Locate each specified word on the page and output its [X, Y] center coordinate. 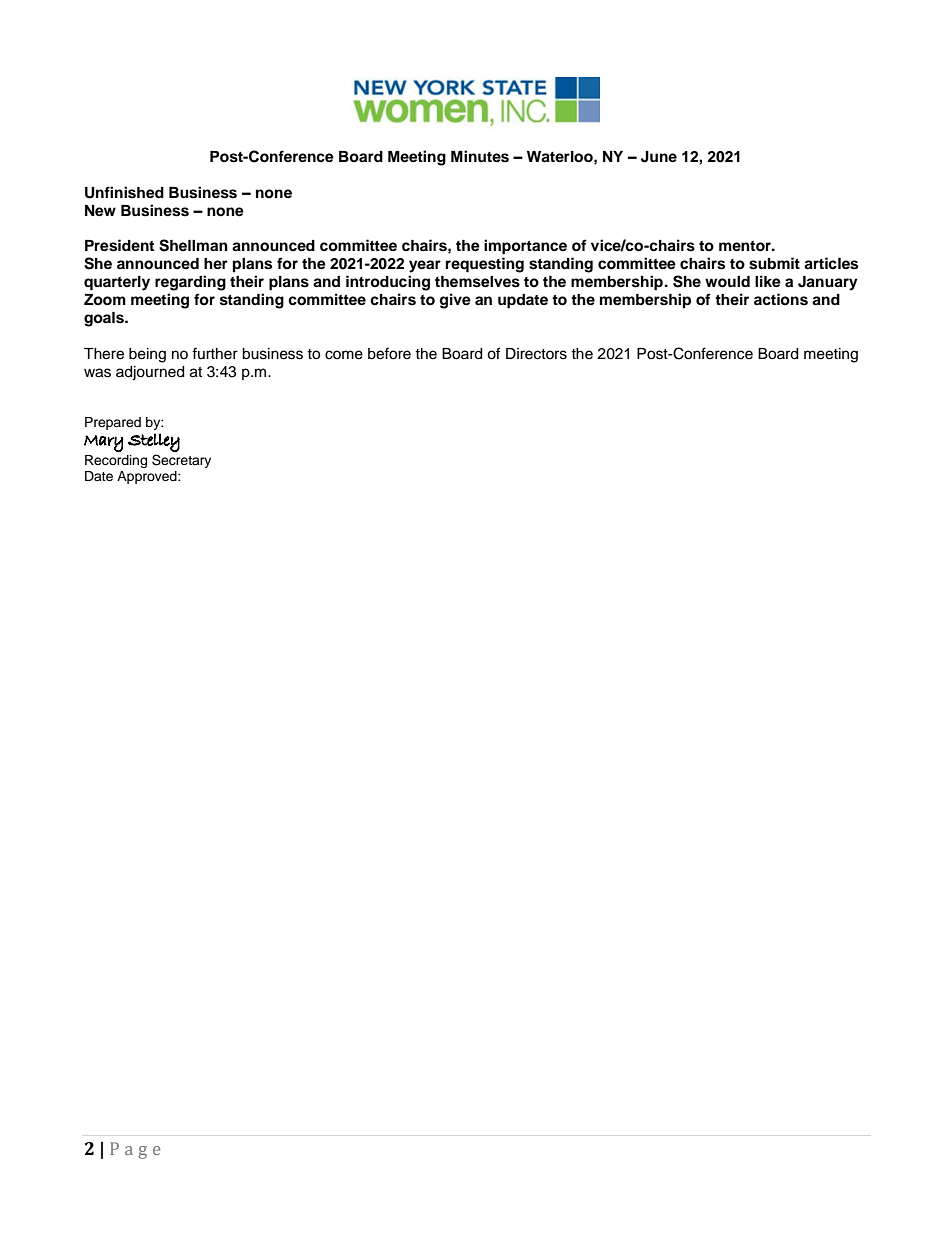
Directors [536, 354]
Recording [116, 461]
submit [774, 263]
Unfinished [124, 192]
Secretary [181, 461]
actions [781, 299]
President [119, 245]
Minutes [480, 156]
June [659, 157]
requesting [485, 265]
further [215, 353]
